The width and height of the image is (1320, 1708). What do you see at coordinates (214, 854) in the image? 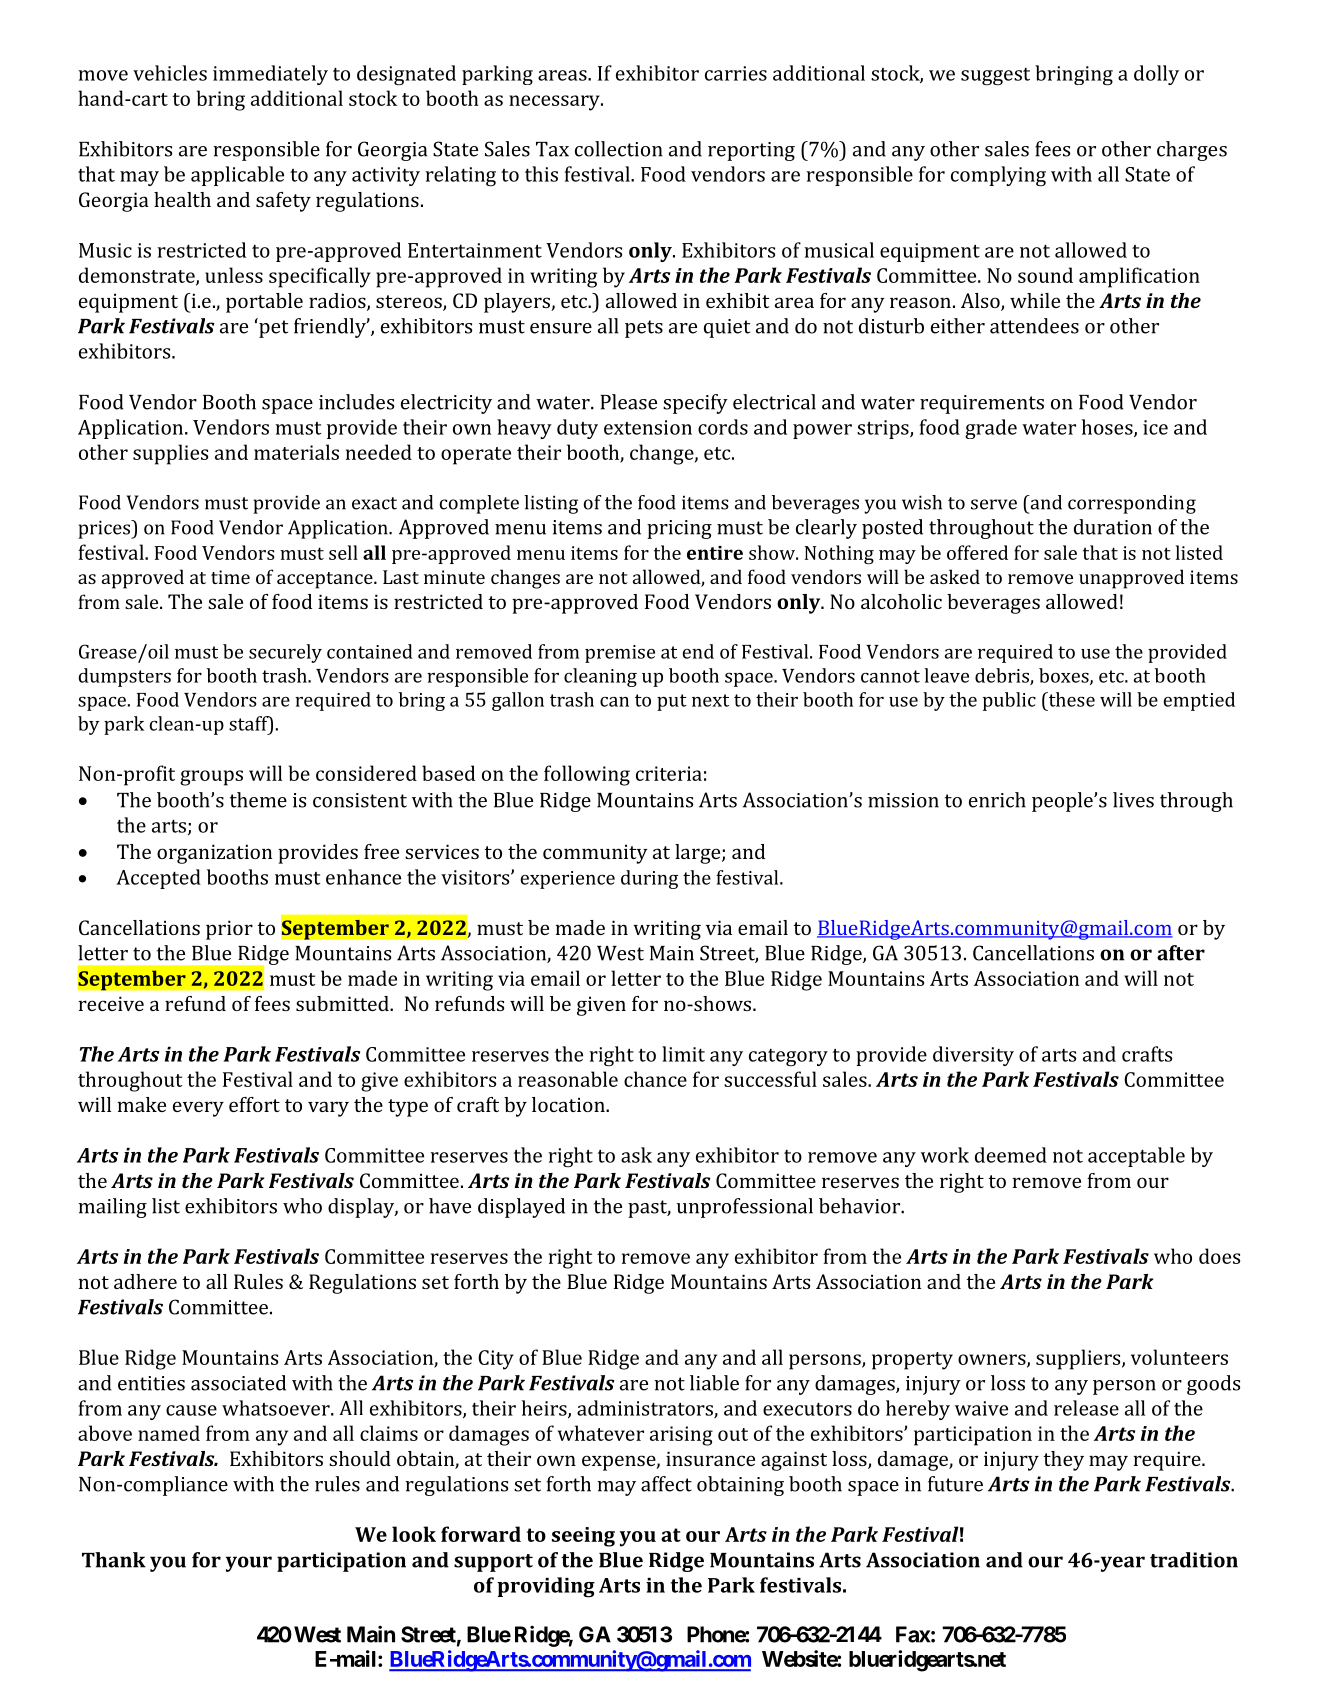
I see `organization` at bounding box center [214, 854].
